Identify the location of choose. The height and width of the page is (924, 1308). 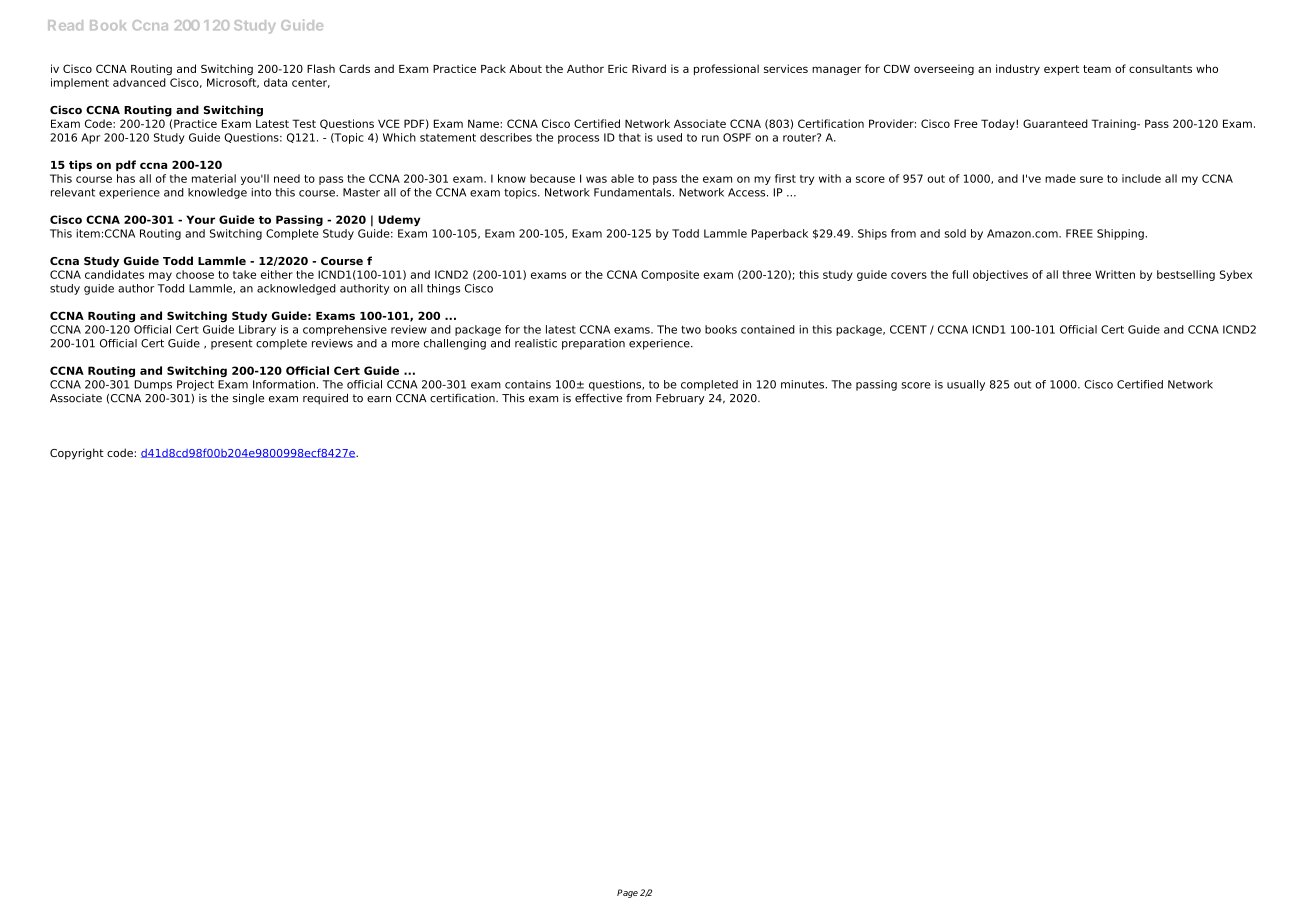
(195, 274).
